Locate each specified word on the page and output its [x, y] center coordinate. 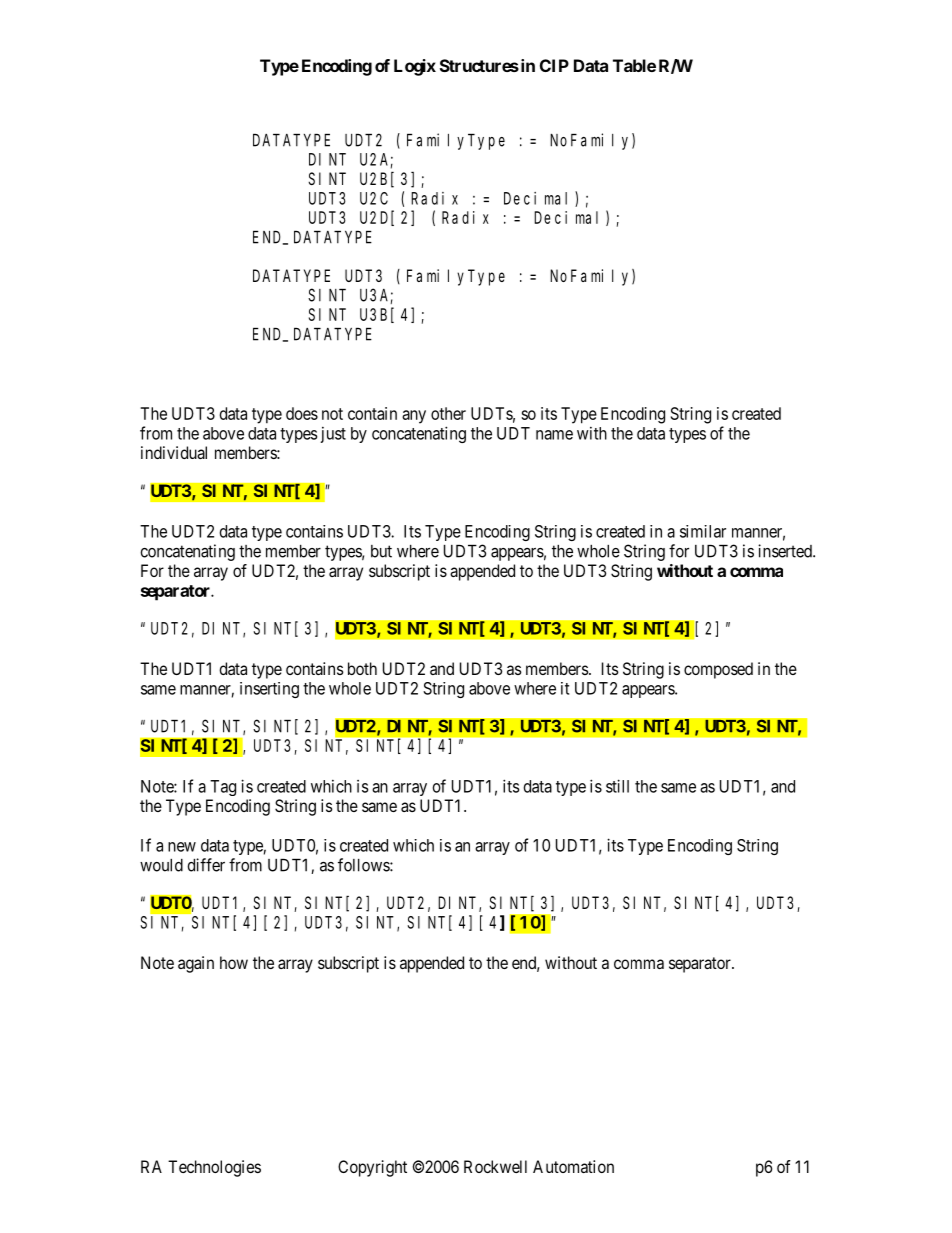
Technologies [214, 1168]
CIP [554, 65]
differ [206, 865]
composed [718, 670]
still [617, 786]
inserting [269, 690]
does [302, 413]
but [381, 551]
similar [703, 531]
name [554, 435]
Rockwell [495, 1166]
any [414, 417]
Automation [573, 1166]
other [448, 413]
